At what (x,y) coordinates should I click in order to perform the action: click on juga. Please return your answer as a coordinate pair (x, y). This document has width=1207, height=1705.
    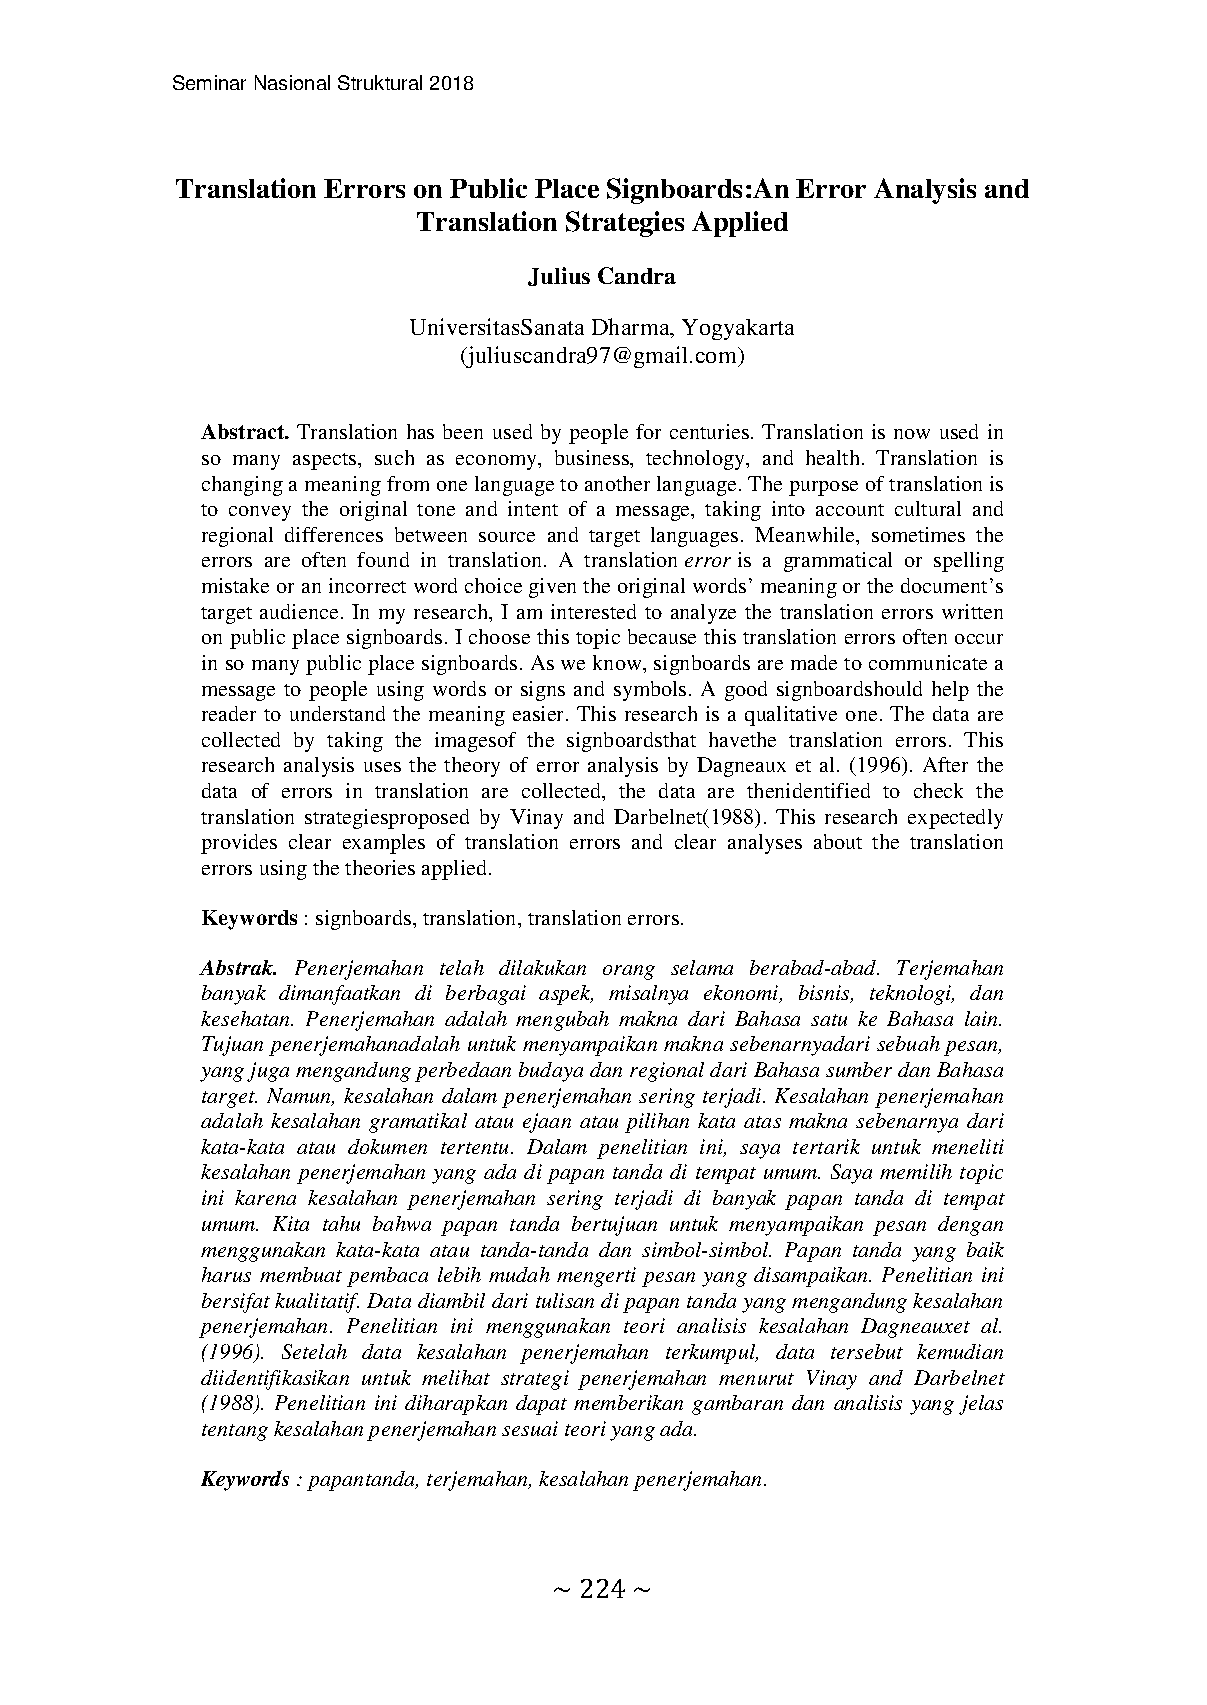
    Looking at the image, I should click on (268, 1072).
